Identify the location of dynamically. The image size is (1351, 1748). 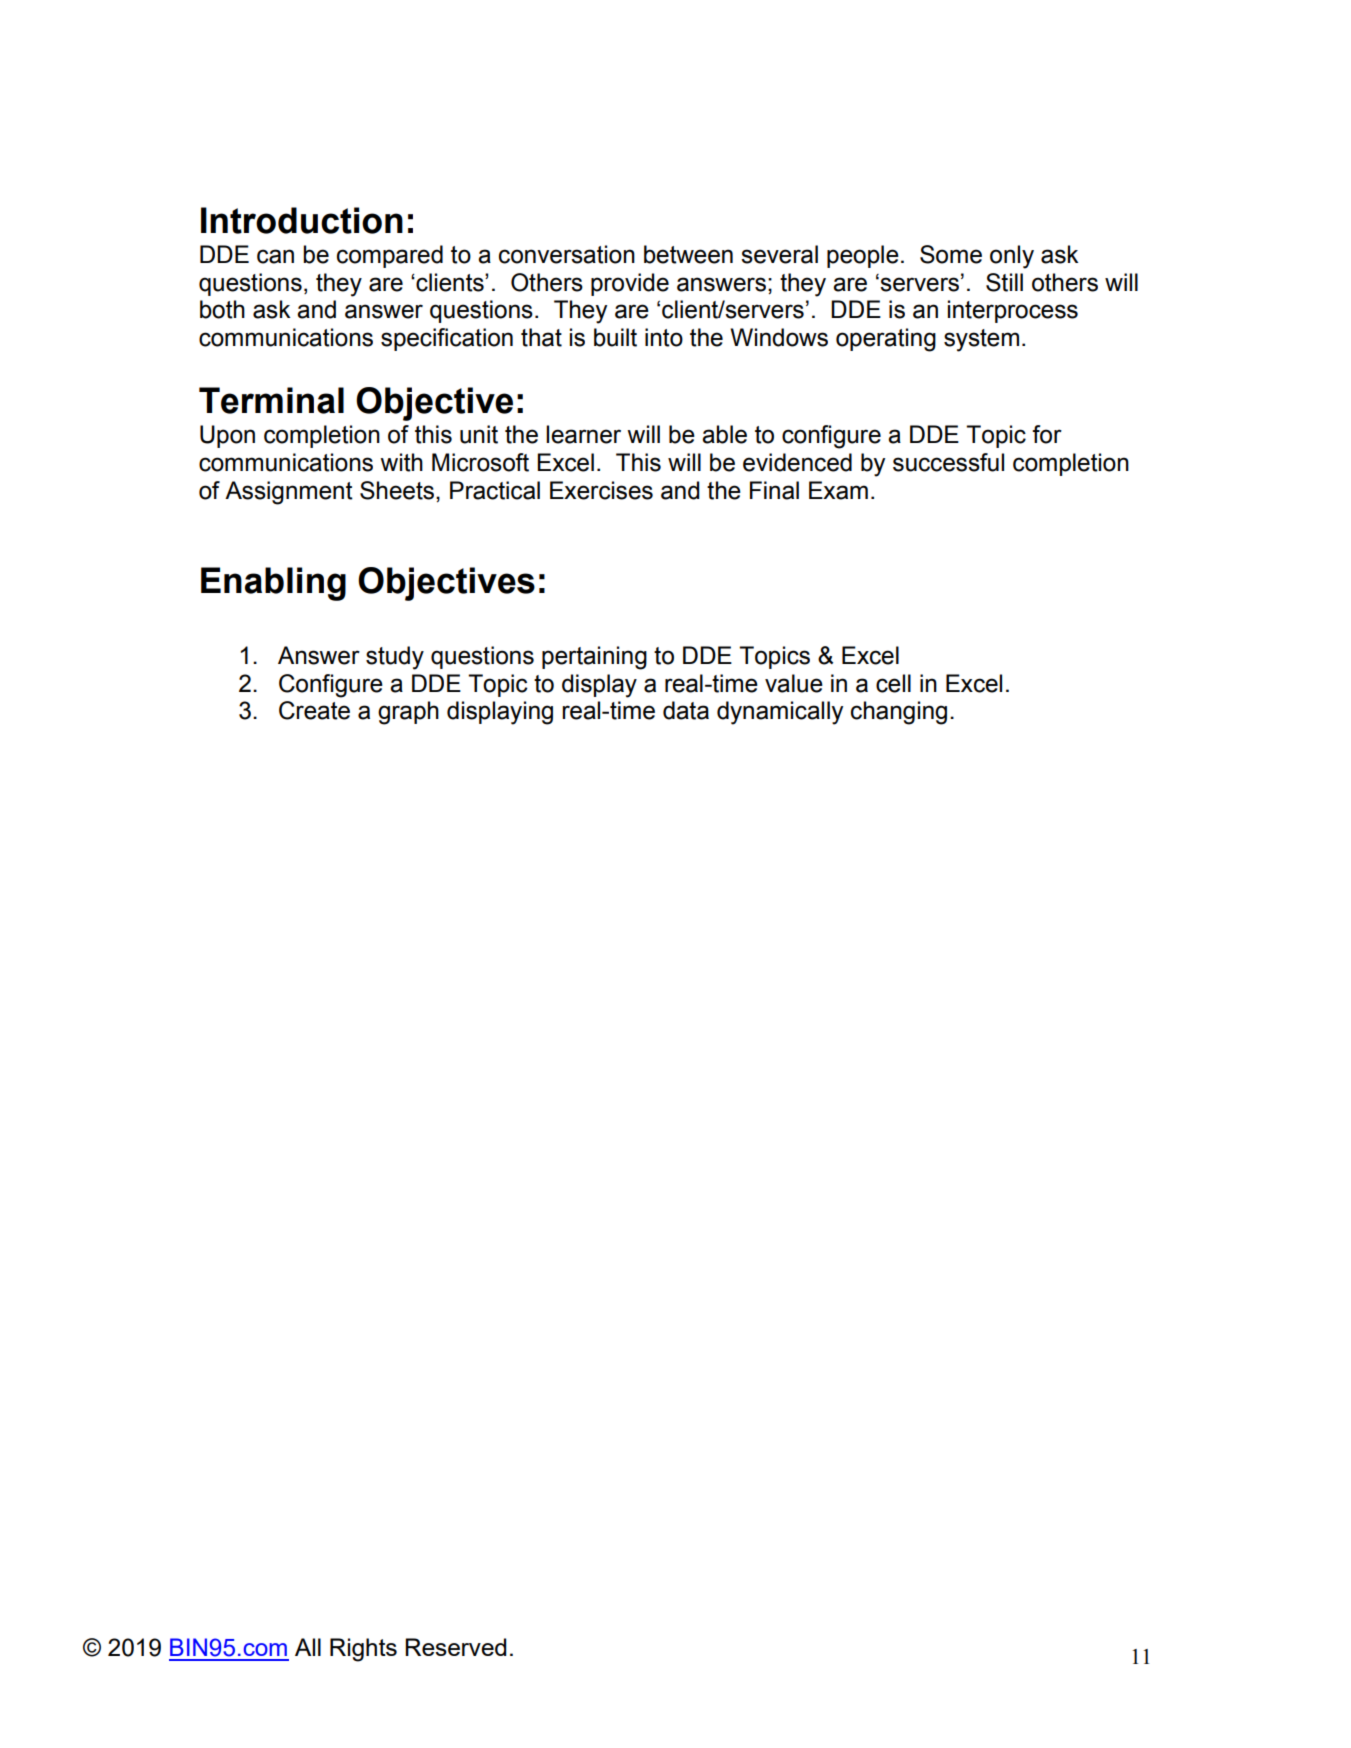
(780, 713).
